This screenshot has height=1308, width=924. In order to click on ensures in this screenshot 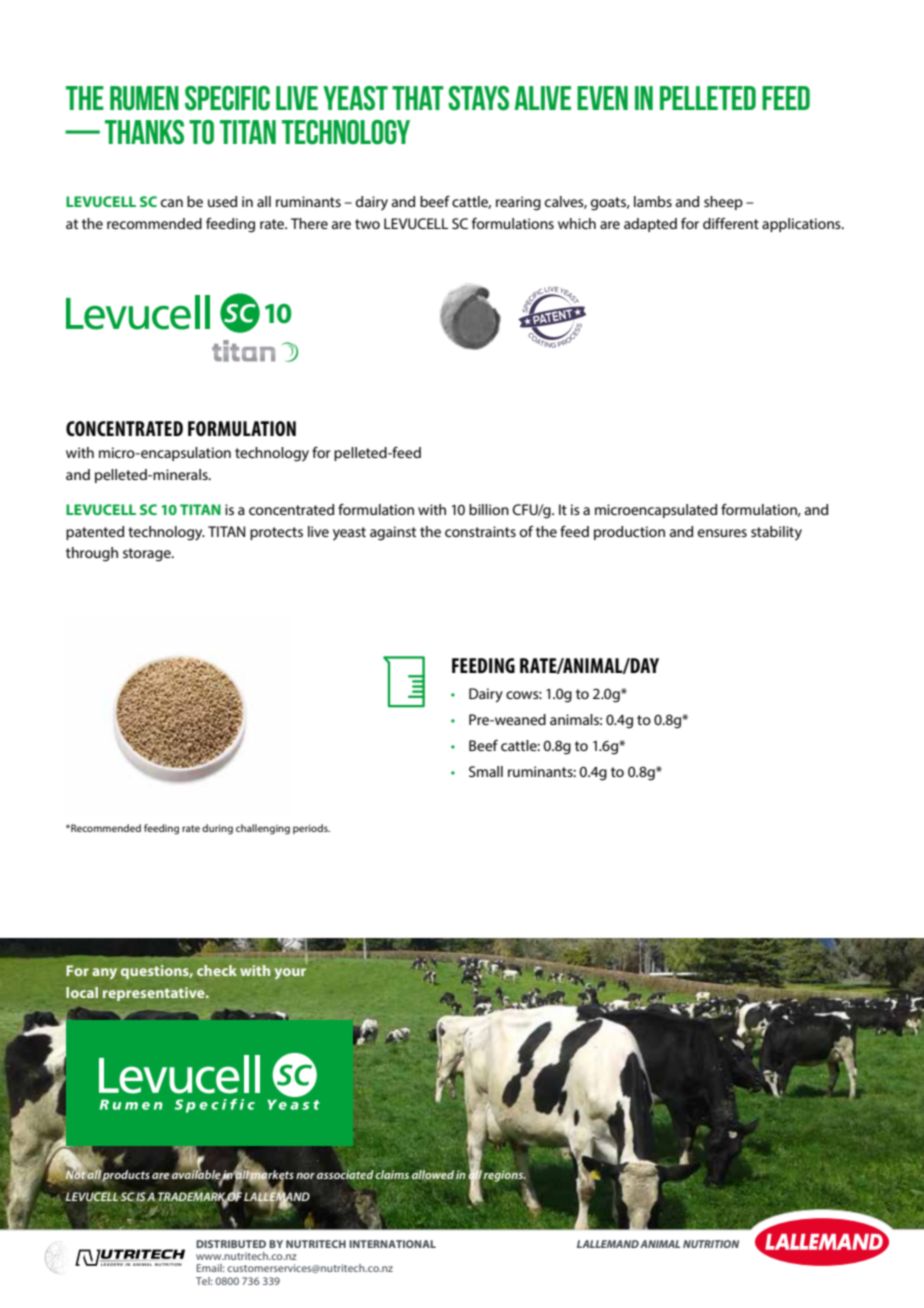, I will do `click(722, 533)`.
